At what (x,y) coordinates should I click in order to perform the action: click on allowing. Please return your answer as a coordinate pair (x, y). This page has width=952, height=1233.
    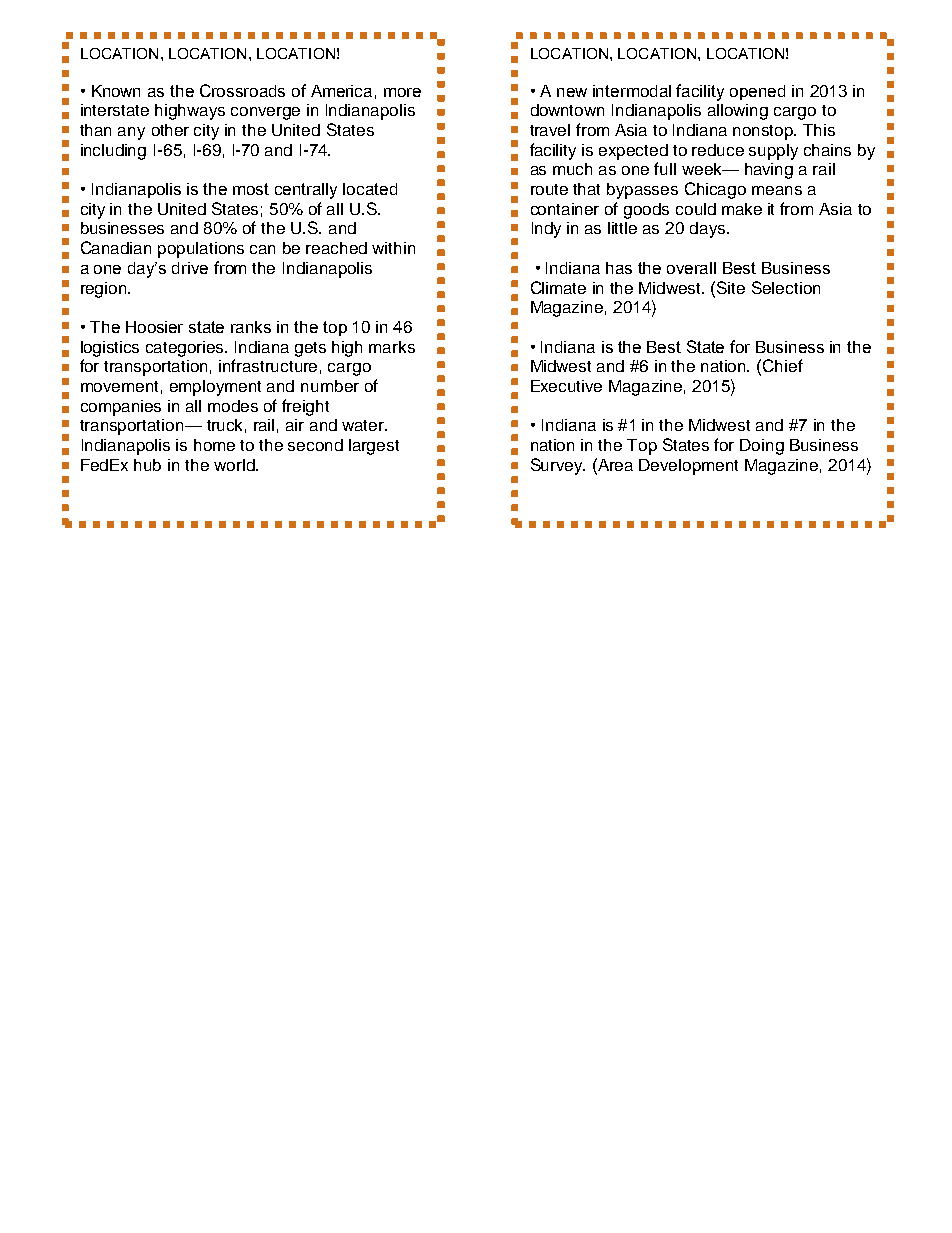
    Looking at the image, I should click on (738, 112).
